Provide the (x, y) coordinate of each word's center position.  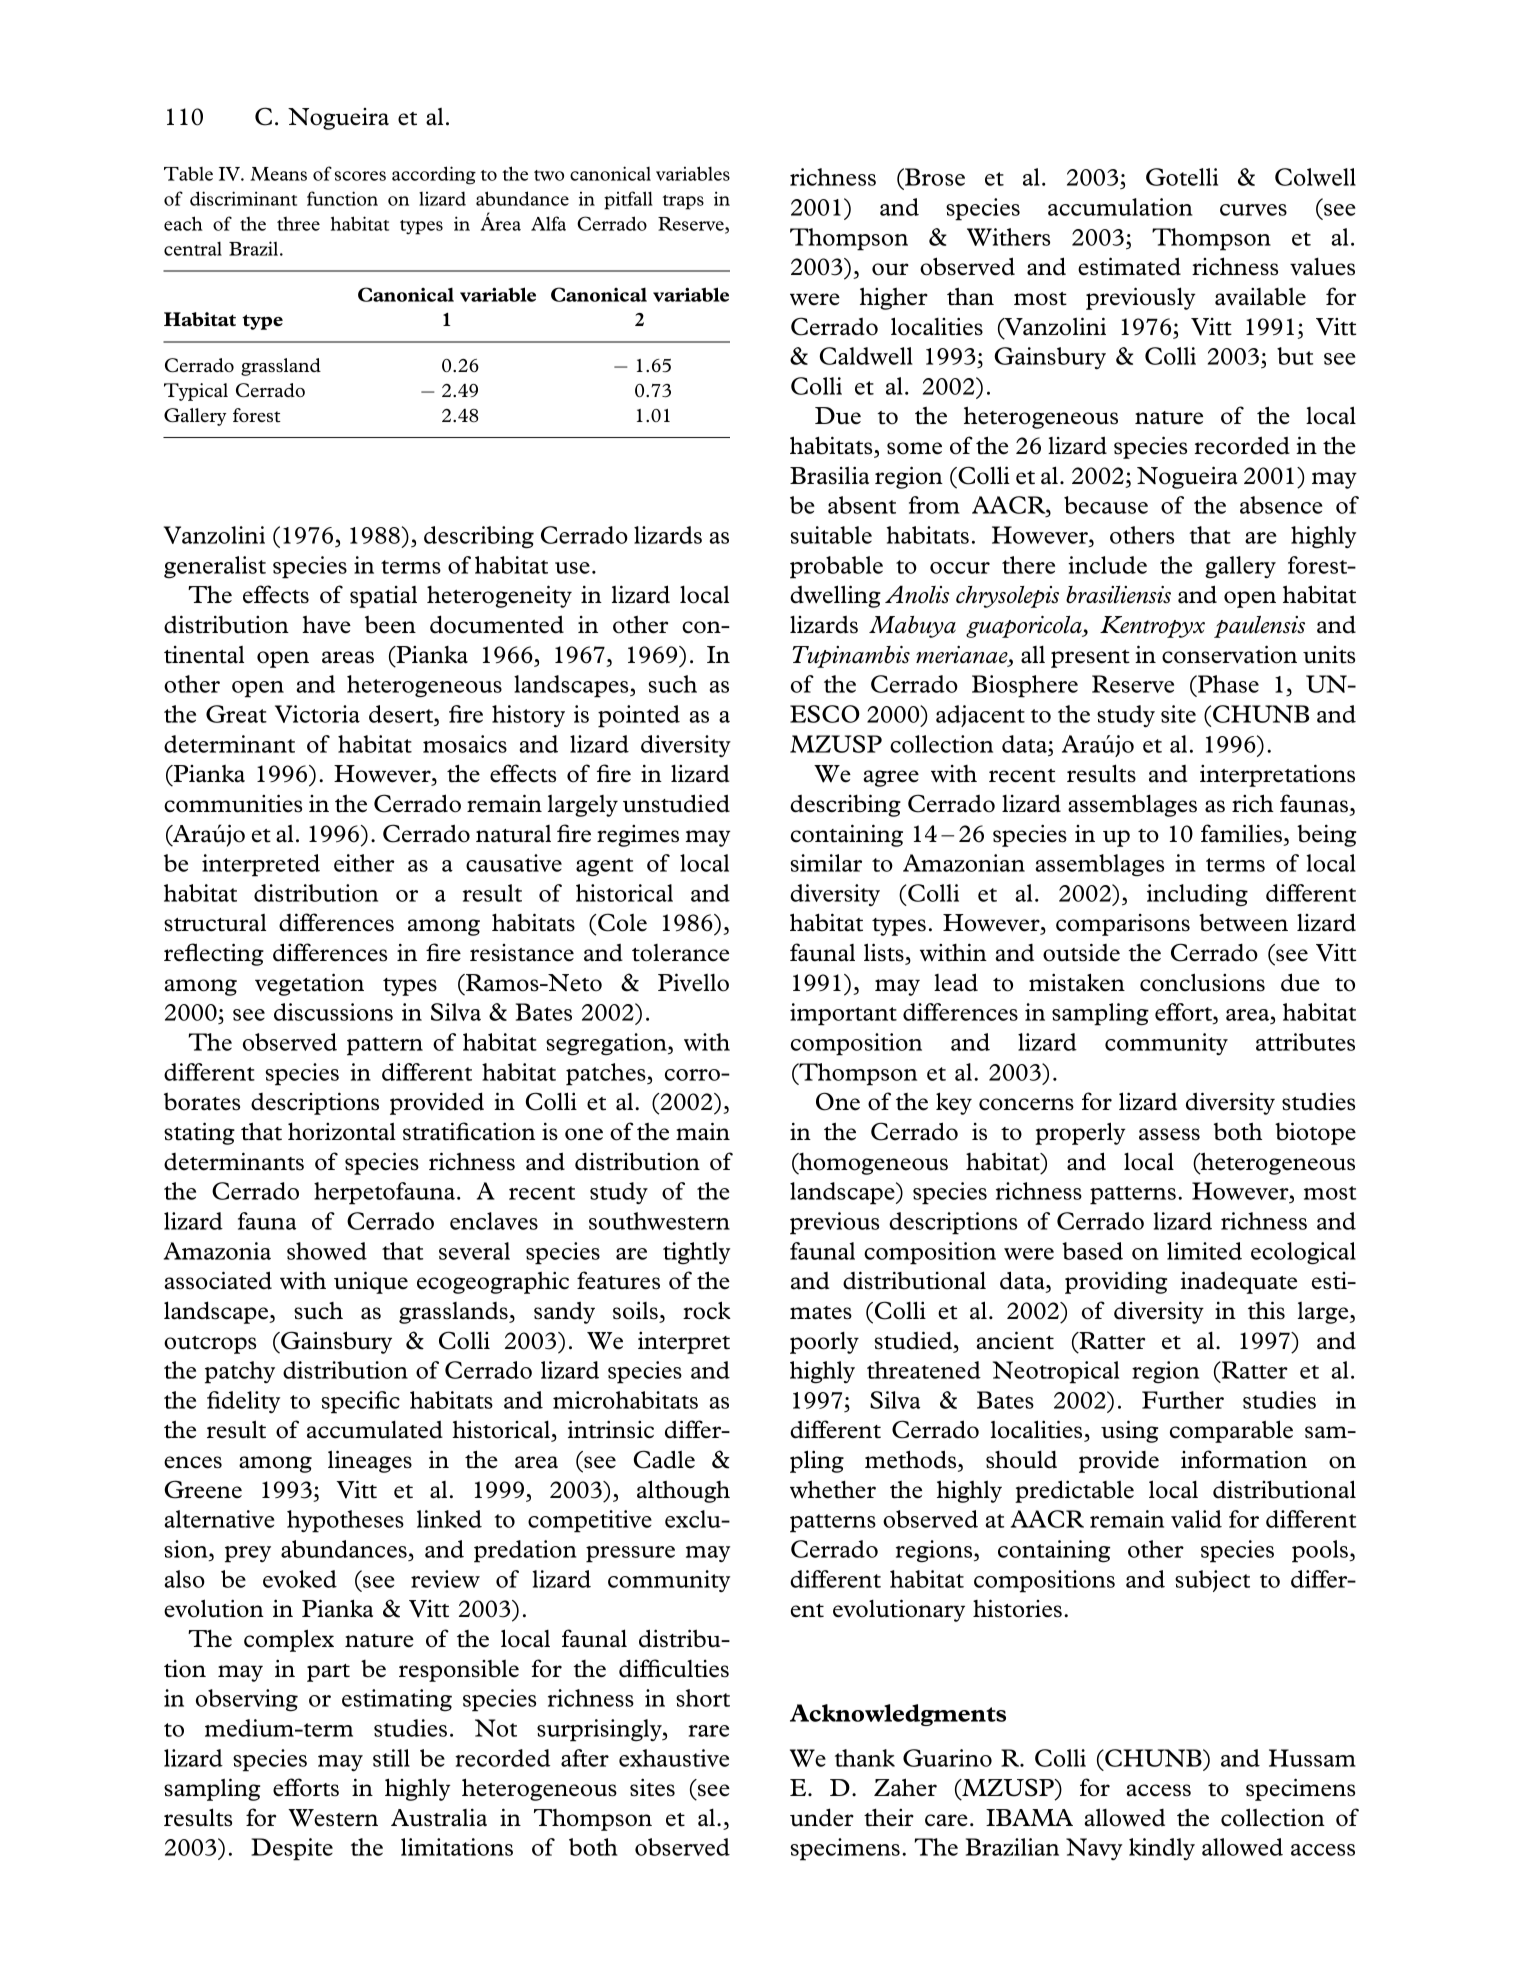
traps (683, 202)
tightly (696, 1253)
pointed (639, 716)
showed (327, 1251)
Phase (1227, 685)
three (298, 223)
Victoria (317, 714)
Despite (292, 1849)
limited (1204, 1251)
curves (1253, 210)
